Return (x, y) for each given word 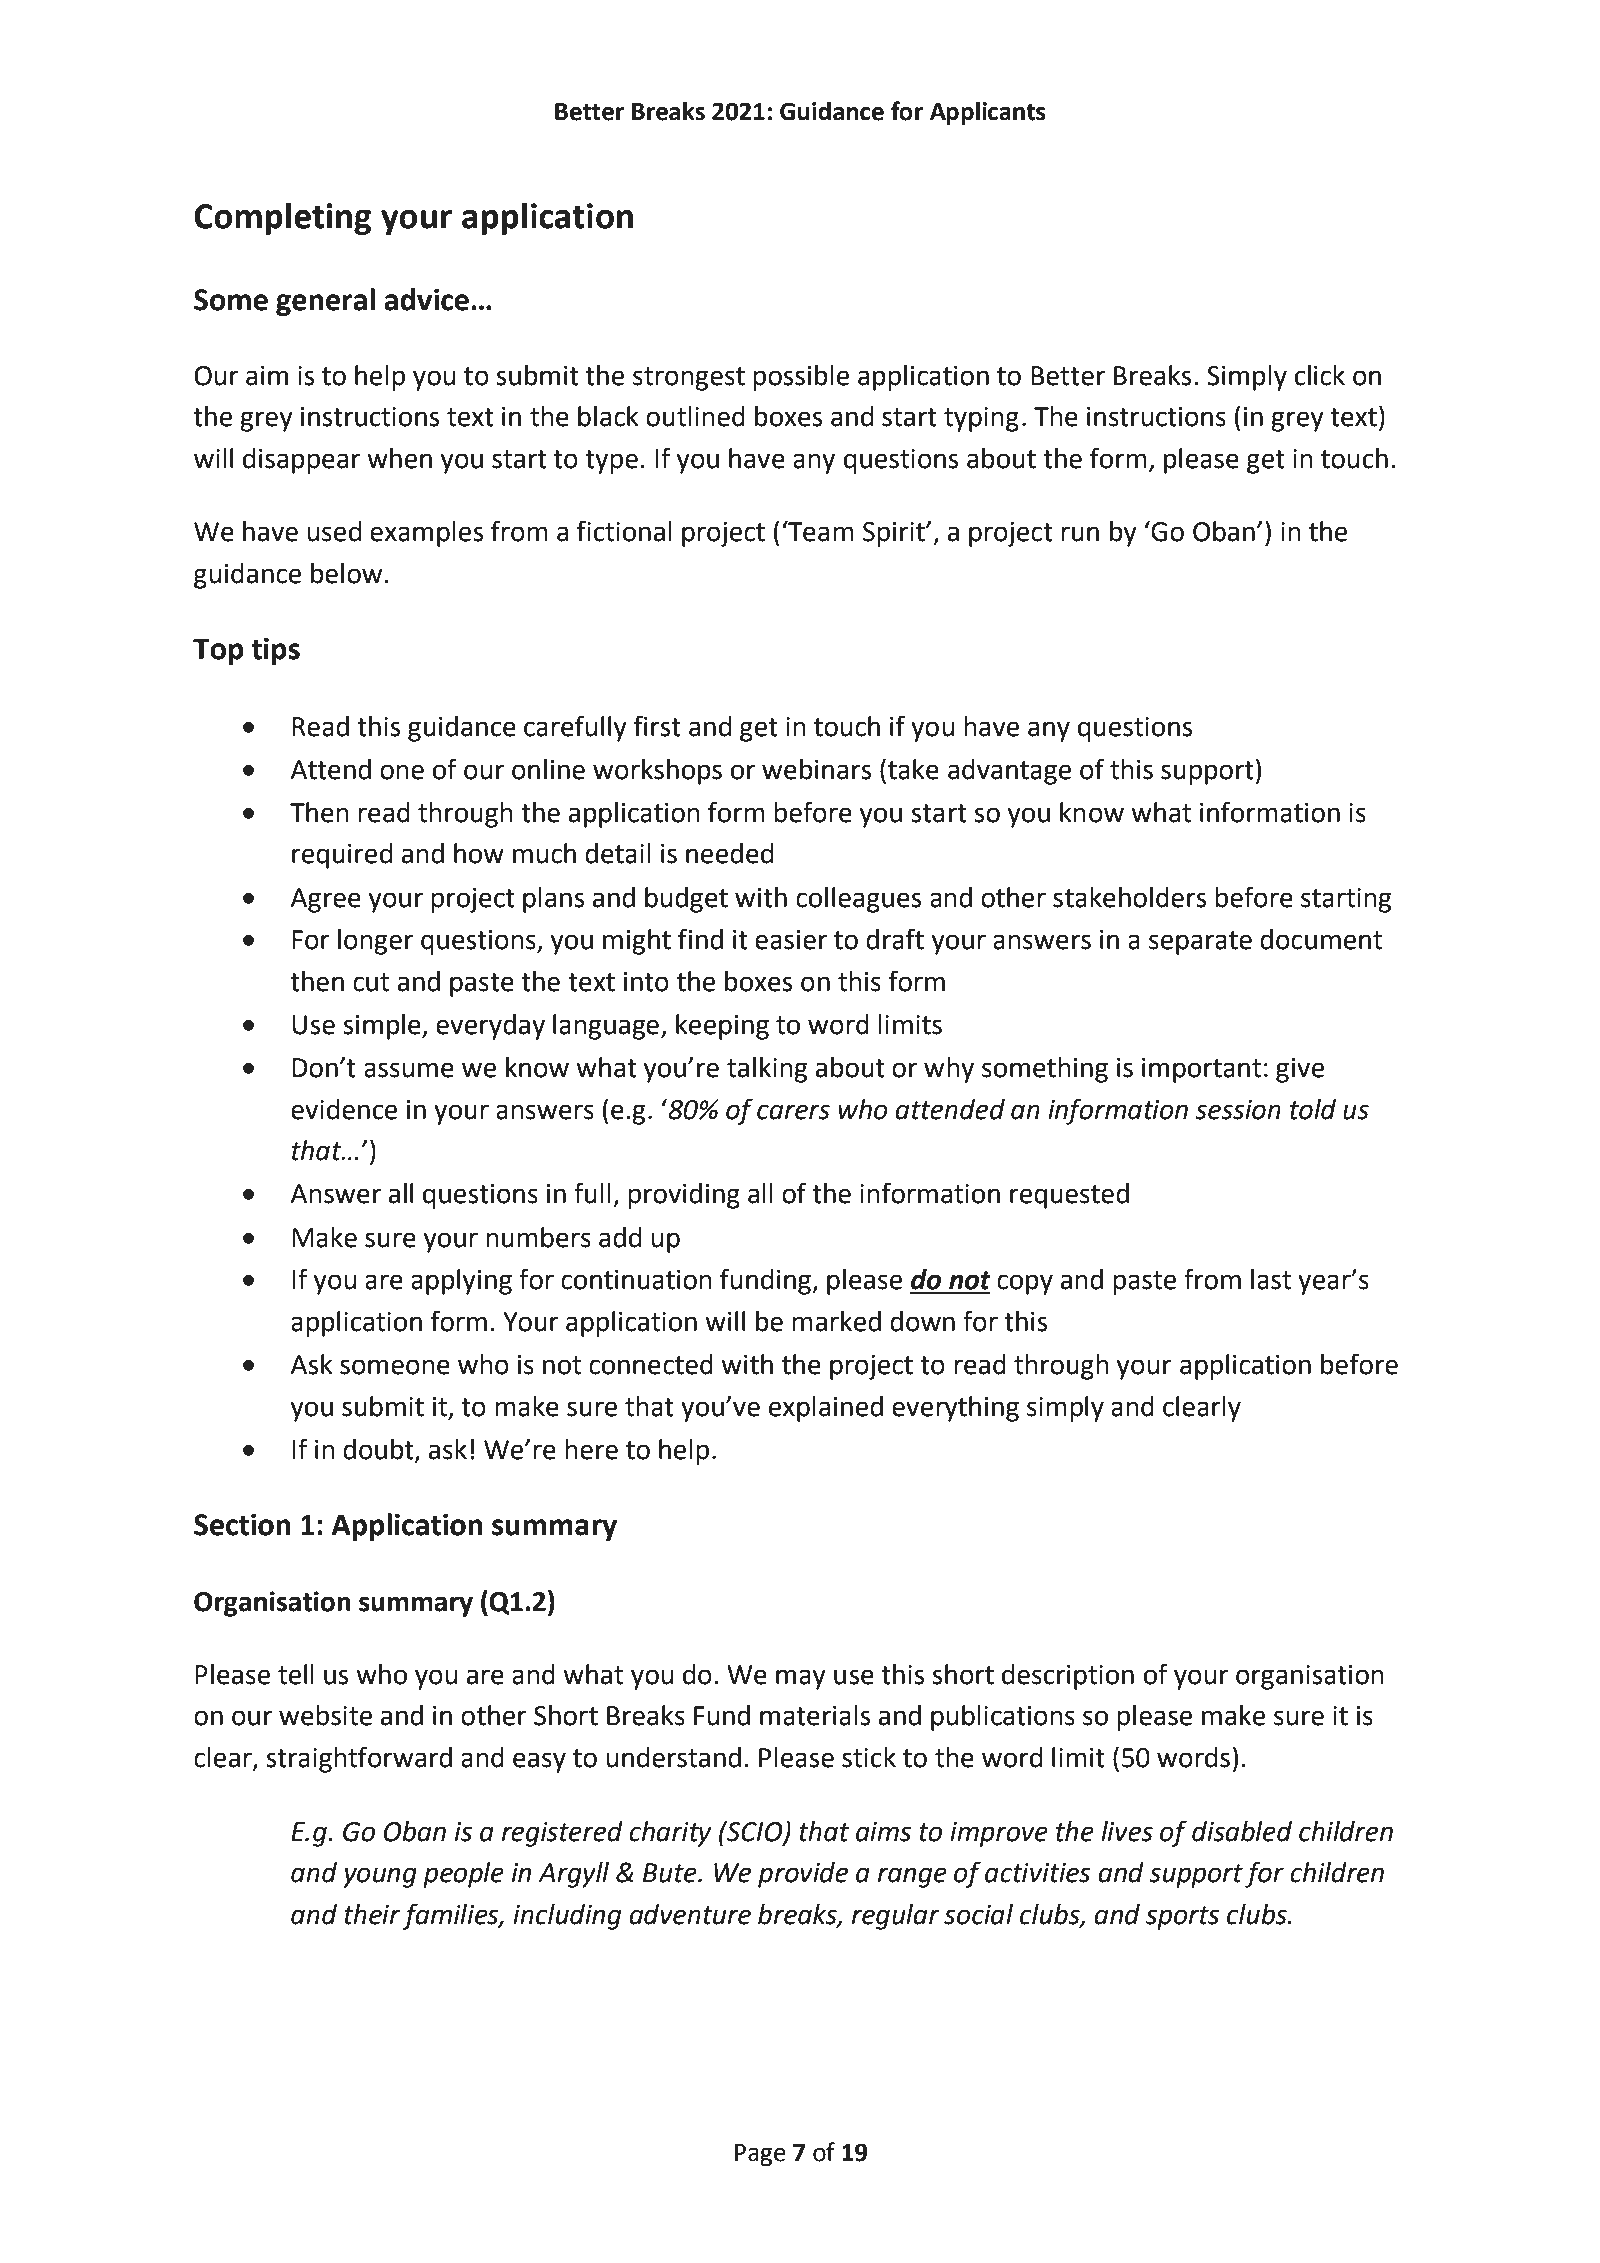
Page (760, 2155)
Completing (282, 219)
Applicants (988, 113)
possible (801, 378)
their (372, 1914)
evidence (344, 1109)
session (1238, 1110)
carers (793, 1112)
